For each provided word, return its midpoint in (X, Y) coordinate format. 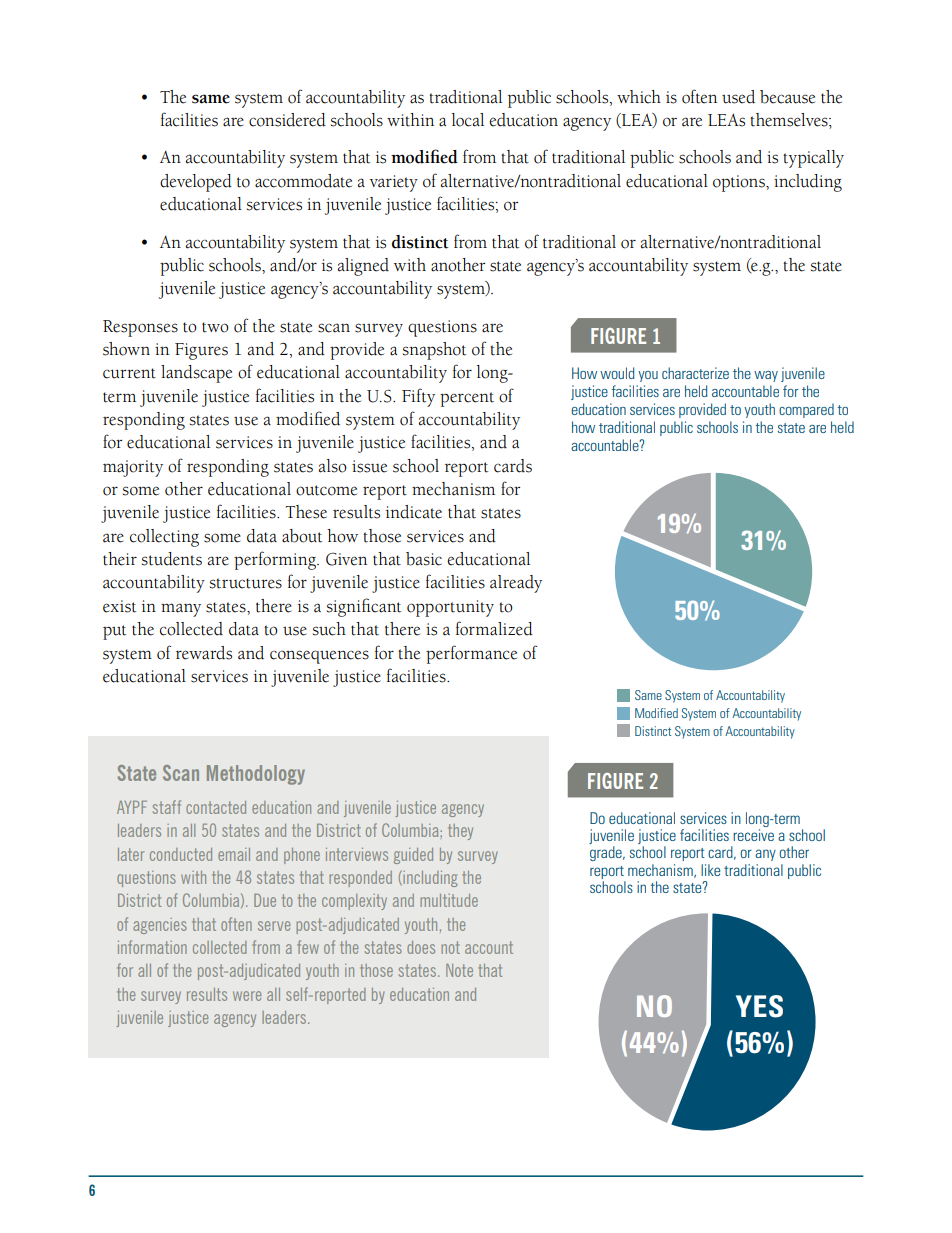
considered (287, 120)
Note (459, 970)
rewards (204, 653)
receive (753, 835)
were (247, 996)
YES (759, 1006)
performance (471, 654)
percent (467, 399)
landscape (196, 374)
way (766, 376)
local (468, 120)
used (738, 97)
